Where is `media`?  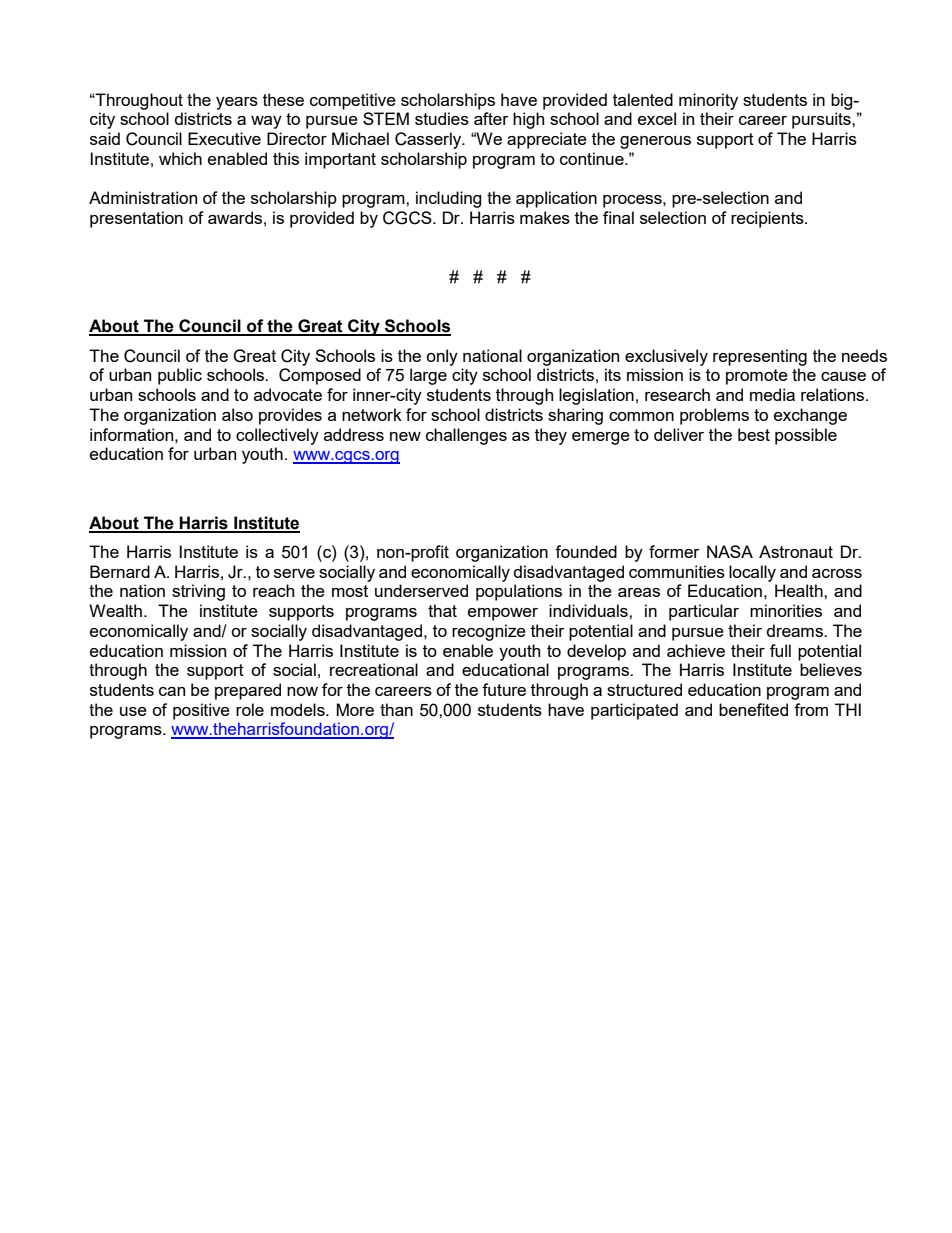
media is located at coordinates (772, 394).
